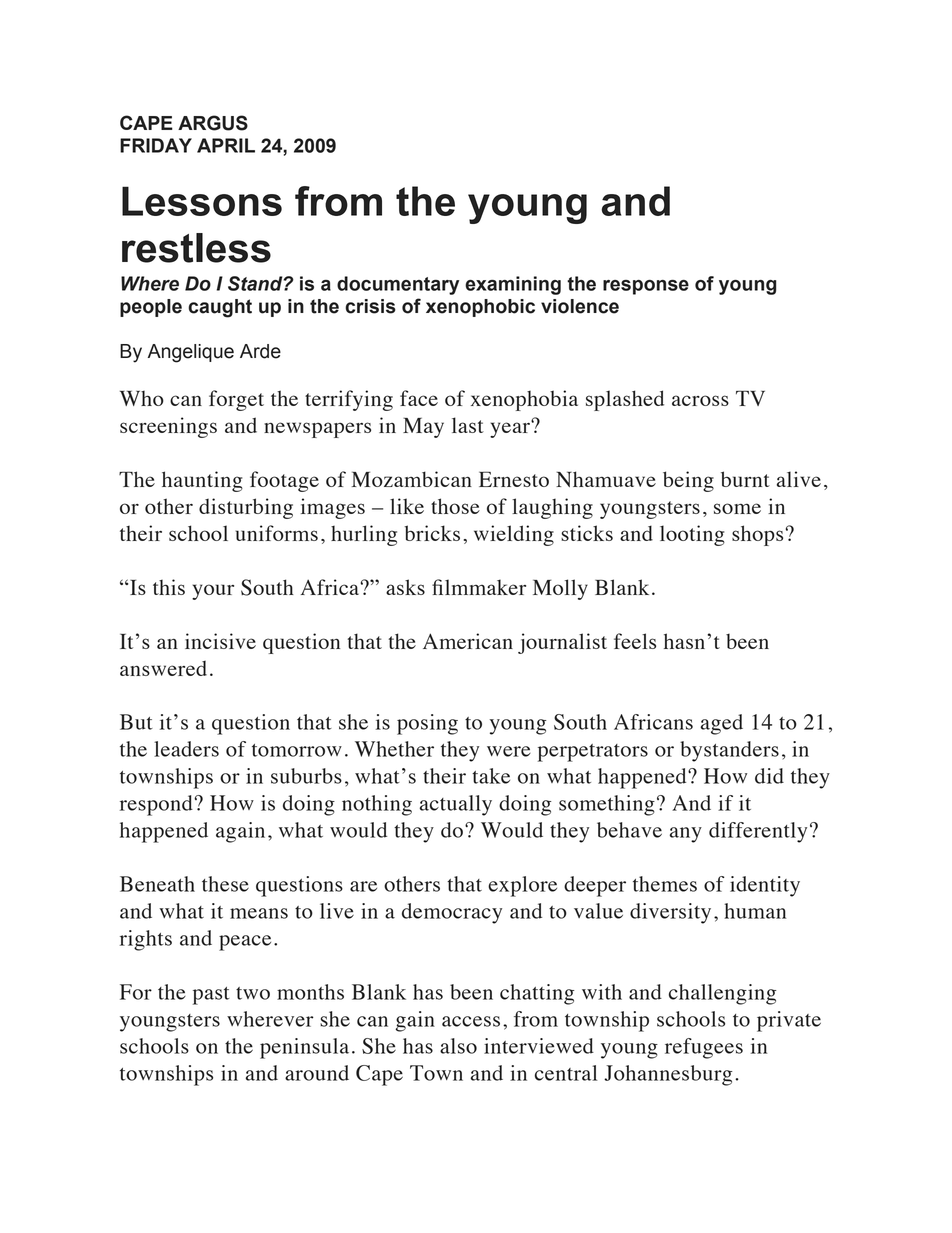 Image resolution: width=952 pixels, height=1233 pixels. Describe the element at coordinates (236, 400) in the screenshot. I see `forget` at that location.
